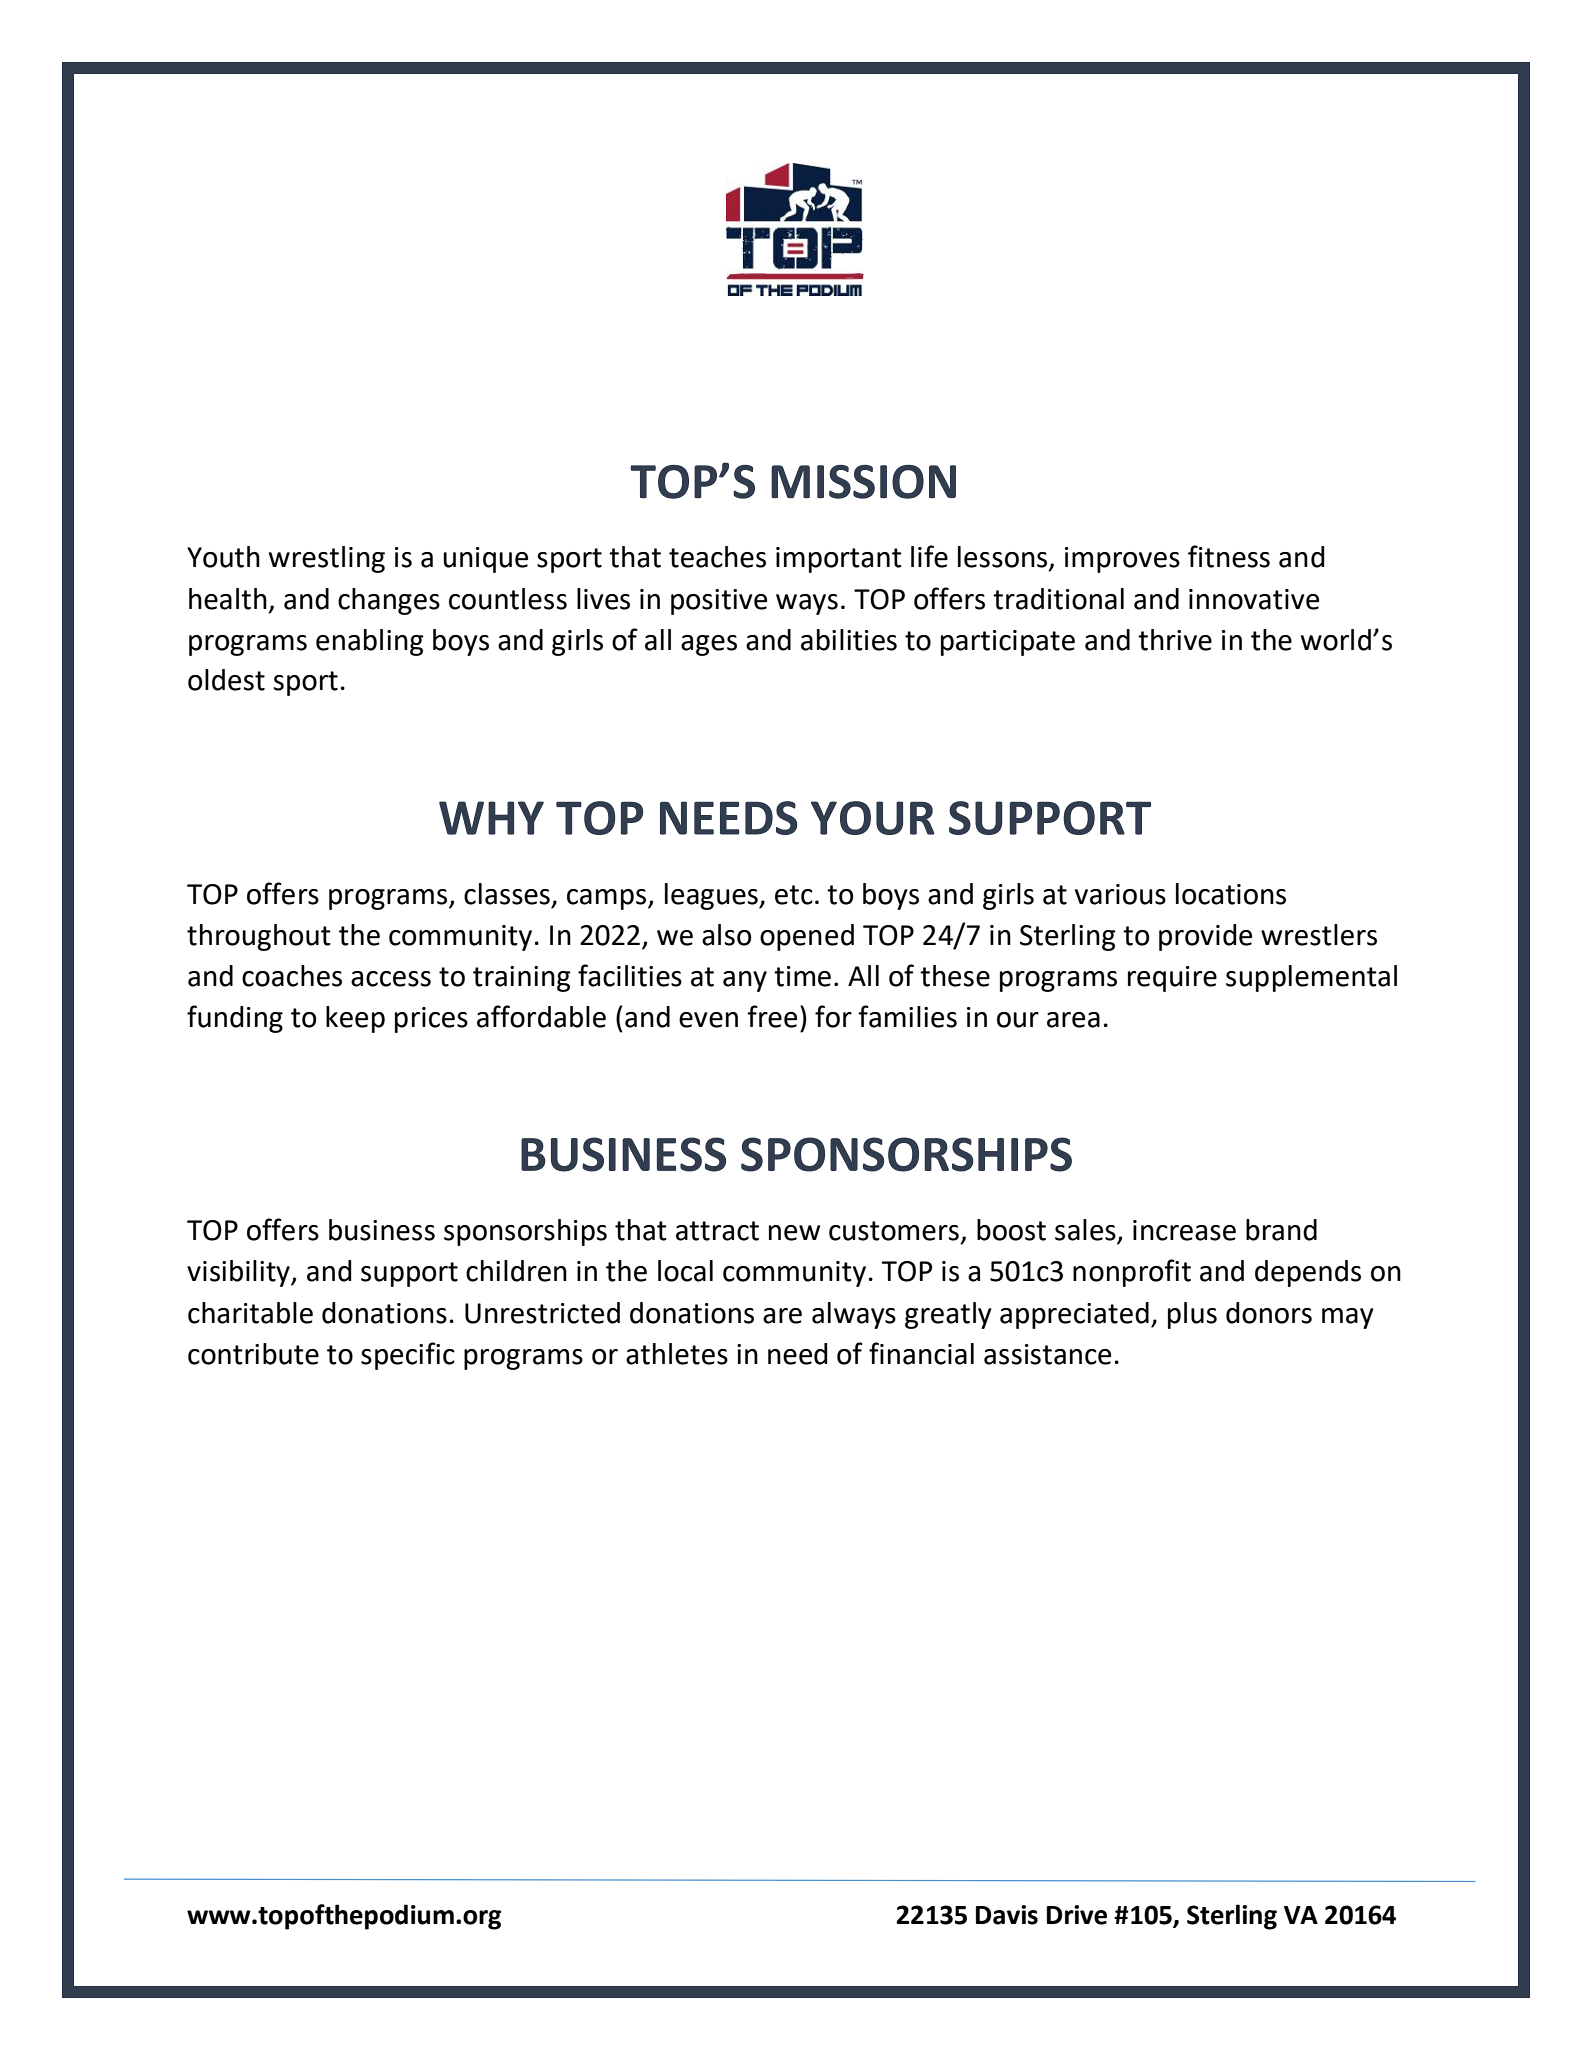 The width and height of the screenshot is (1591, 2059). I want to click on visibility, so click(239, 1273).
